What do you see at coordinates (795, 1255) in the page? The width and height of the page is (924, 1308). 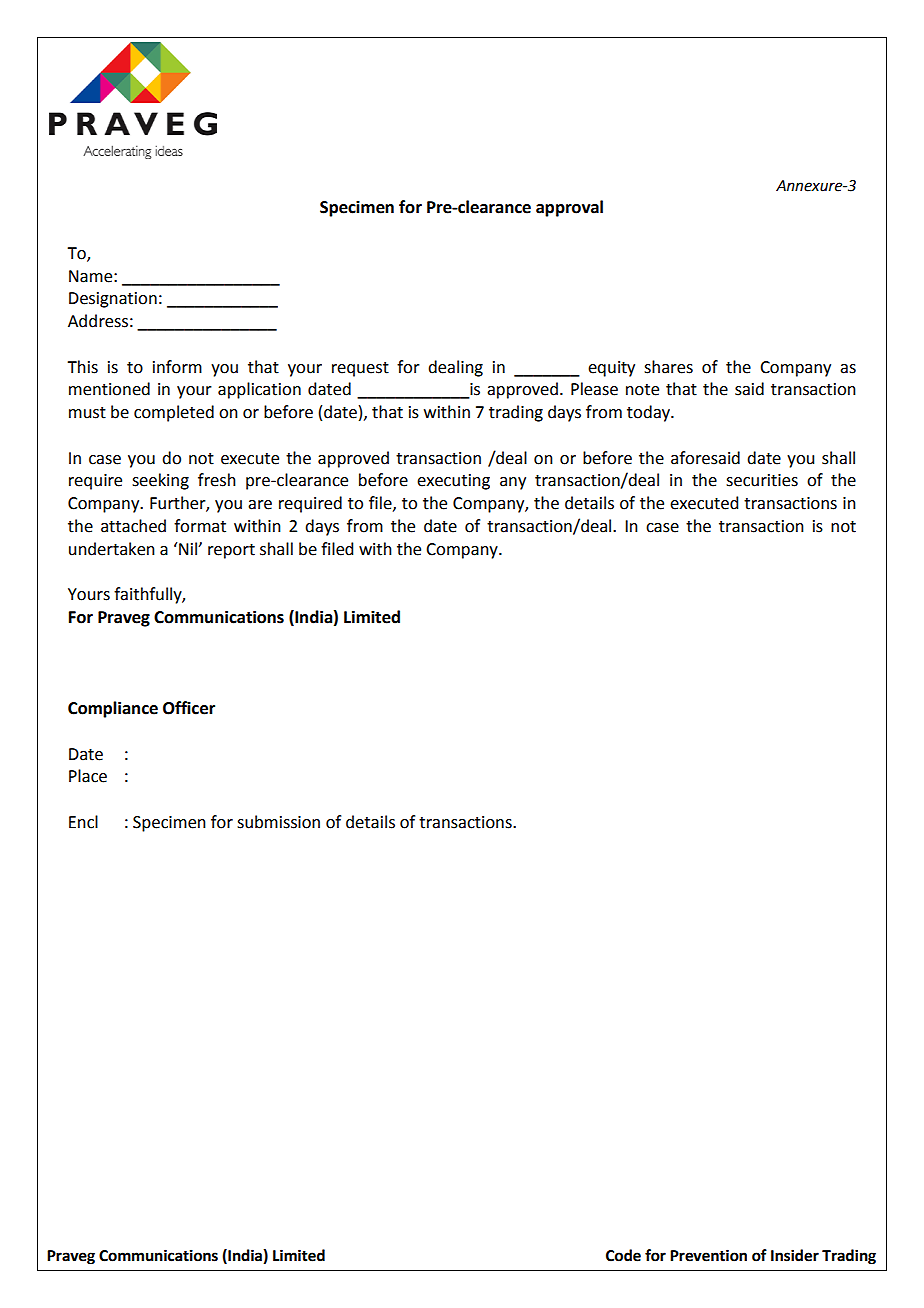 I see `Insider` at bounding box center [795, 1255].
